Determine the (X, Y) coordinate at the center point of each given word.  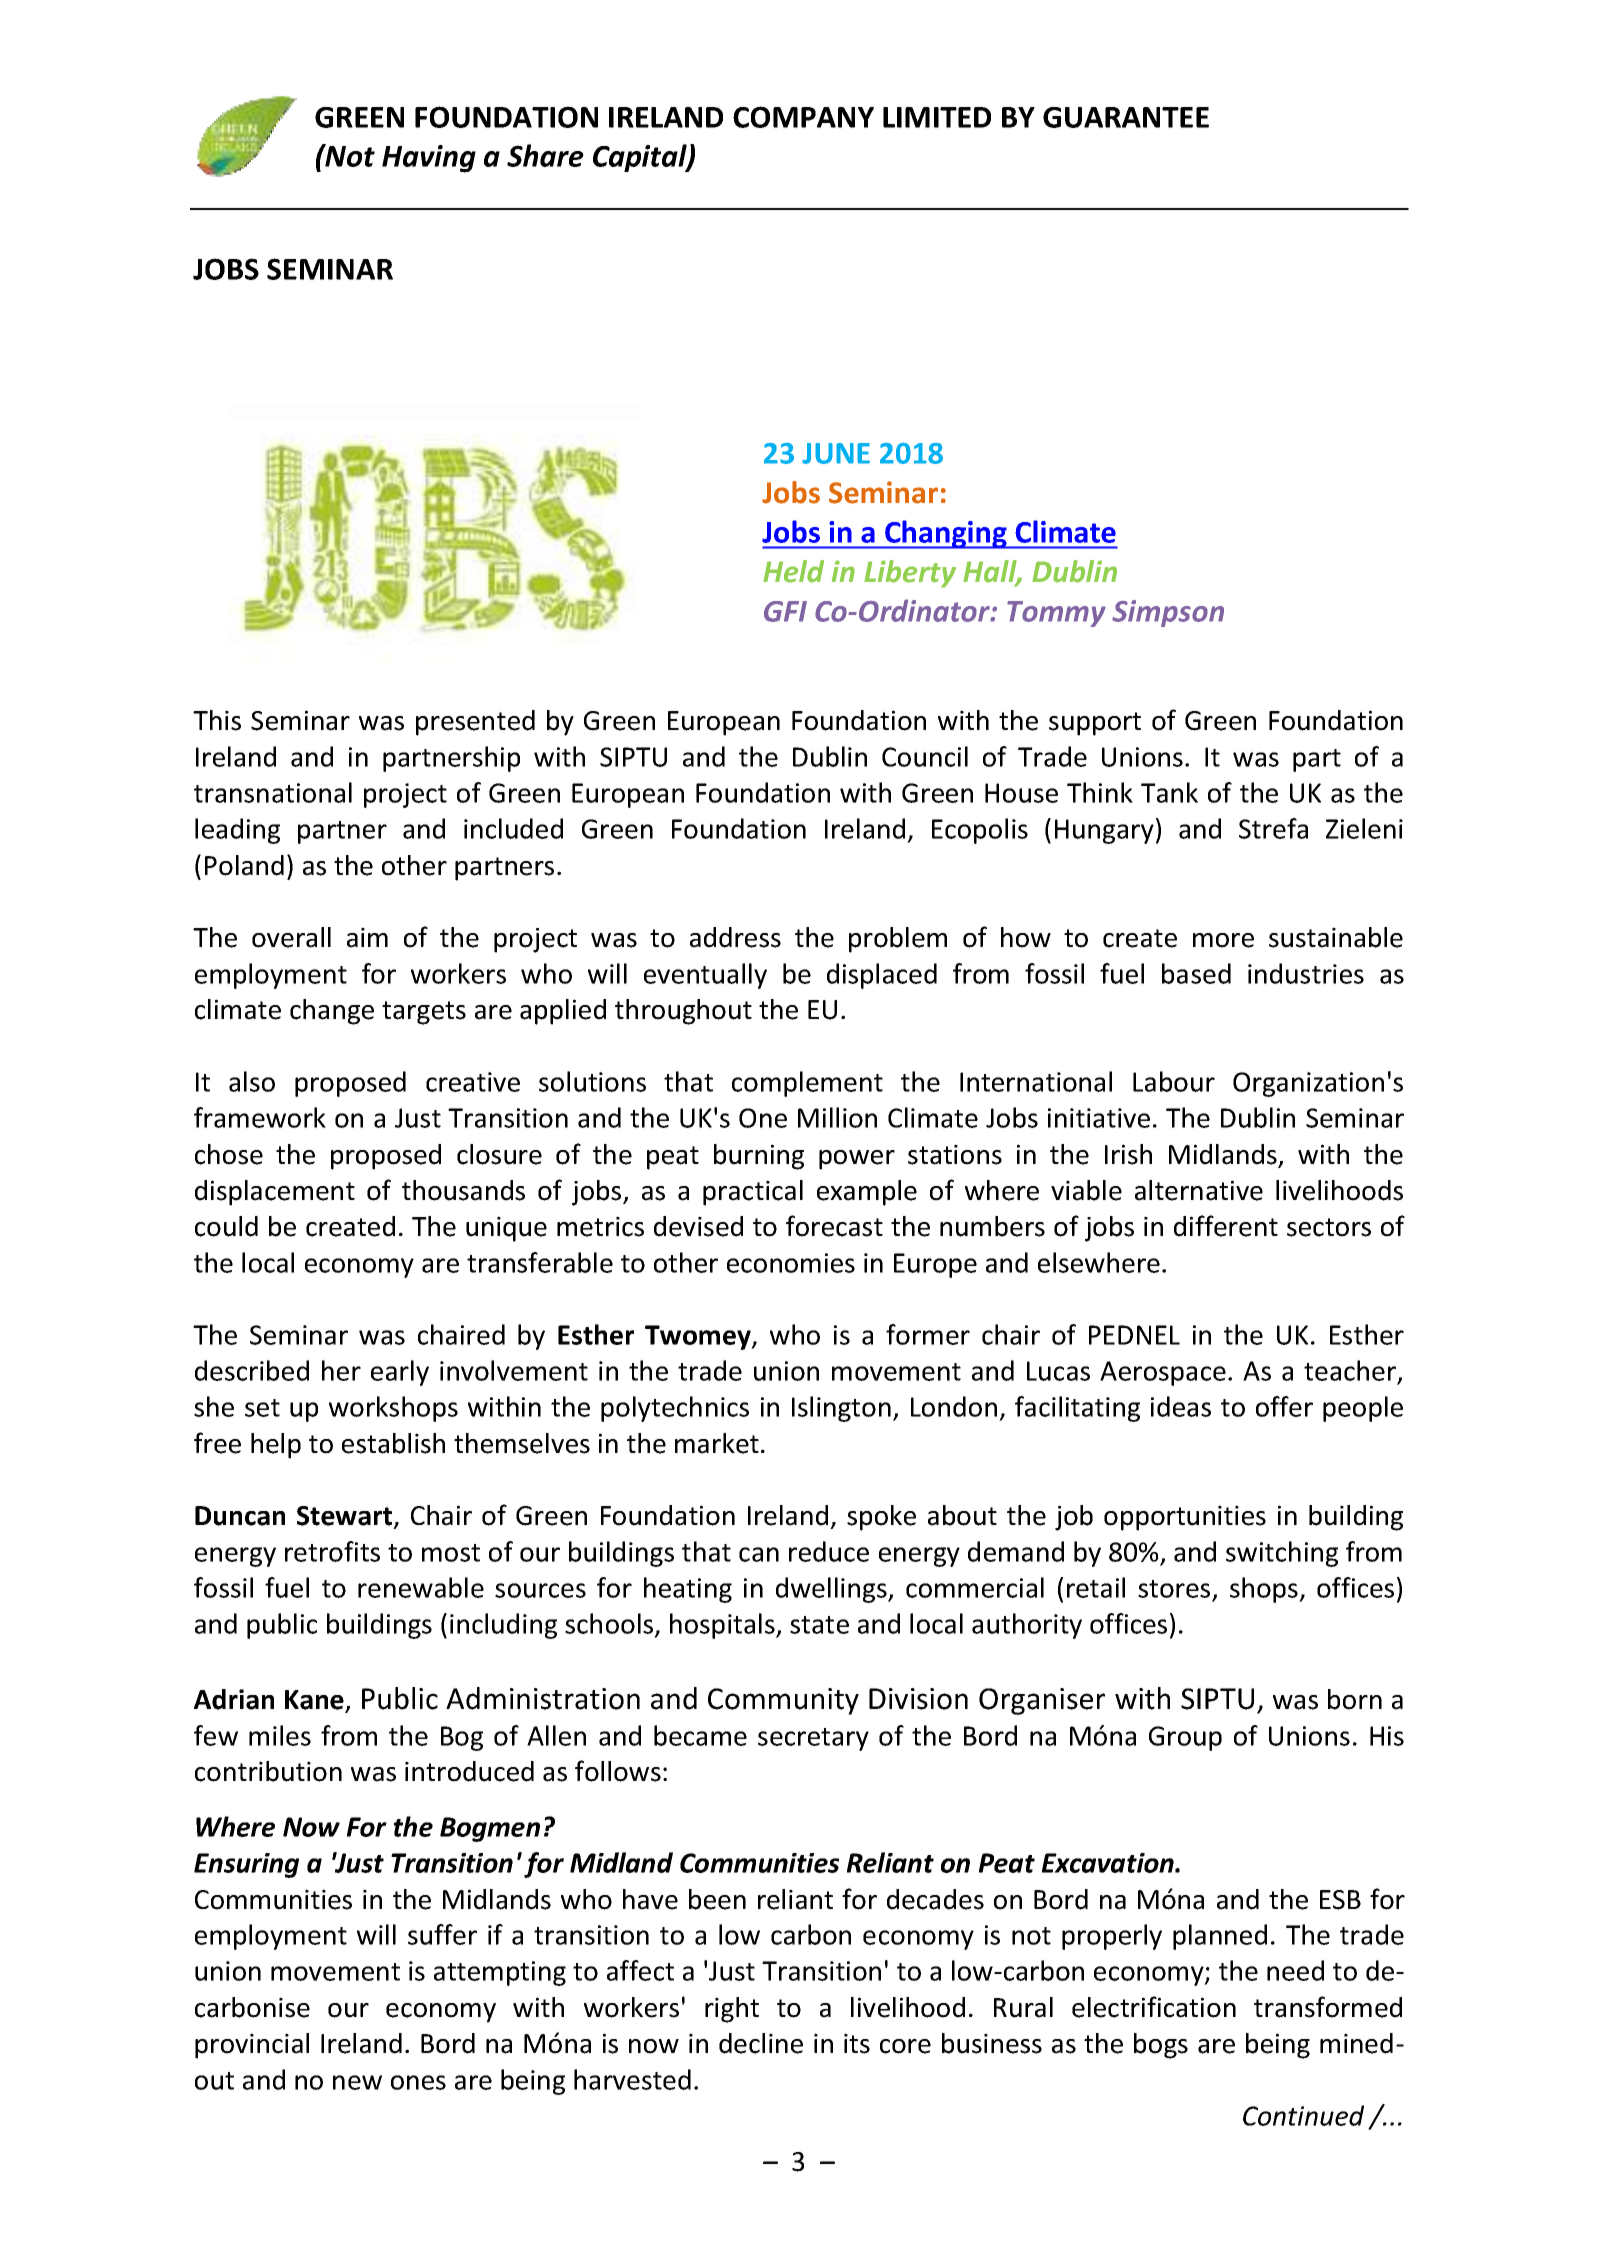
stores (1174, 1589)
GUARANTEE (1126, 117)
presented (475, 723)
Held (793, 571)
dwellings (832, 1590)
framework (260, 1117)
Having (429, 159)
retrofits (332, 1551)
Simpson (1168, 613)
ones (418, 2082)
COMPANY (803, 117)
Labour (1174, 1081)
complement (807, 1084)
